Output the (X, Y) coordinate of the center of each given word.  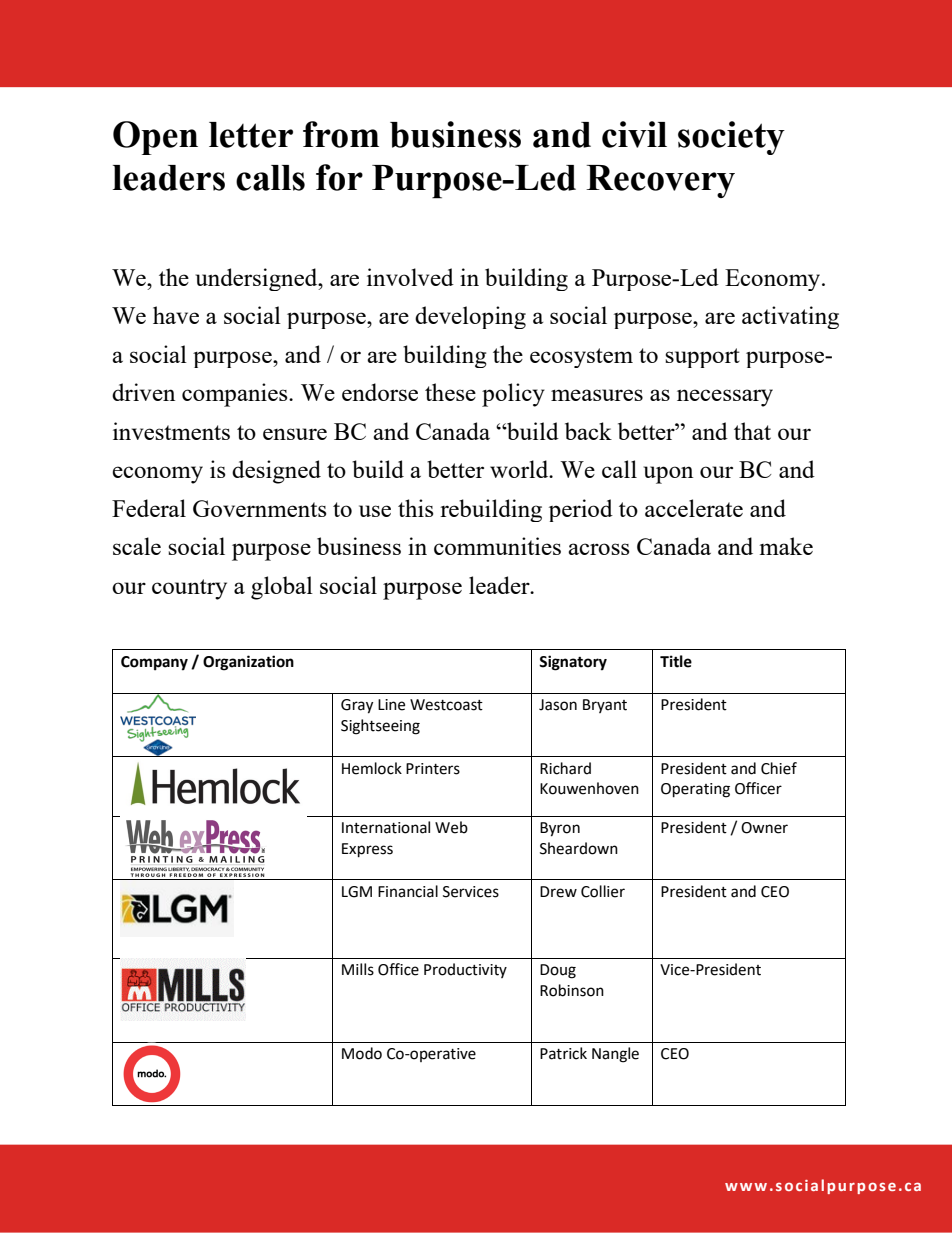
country (189, 589)
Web (451, 827)
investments (171, 431)
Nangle (615, 1055)
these (450, 392)
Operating (695, 790)
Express (367, 850)
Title (676, 661)
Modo (362, 1053)
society (731, 138)
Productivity (465, 970)
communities (497, 546)
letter (251, 135)
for (339, 177)
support (702, 358)
